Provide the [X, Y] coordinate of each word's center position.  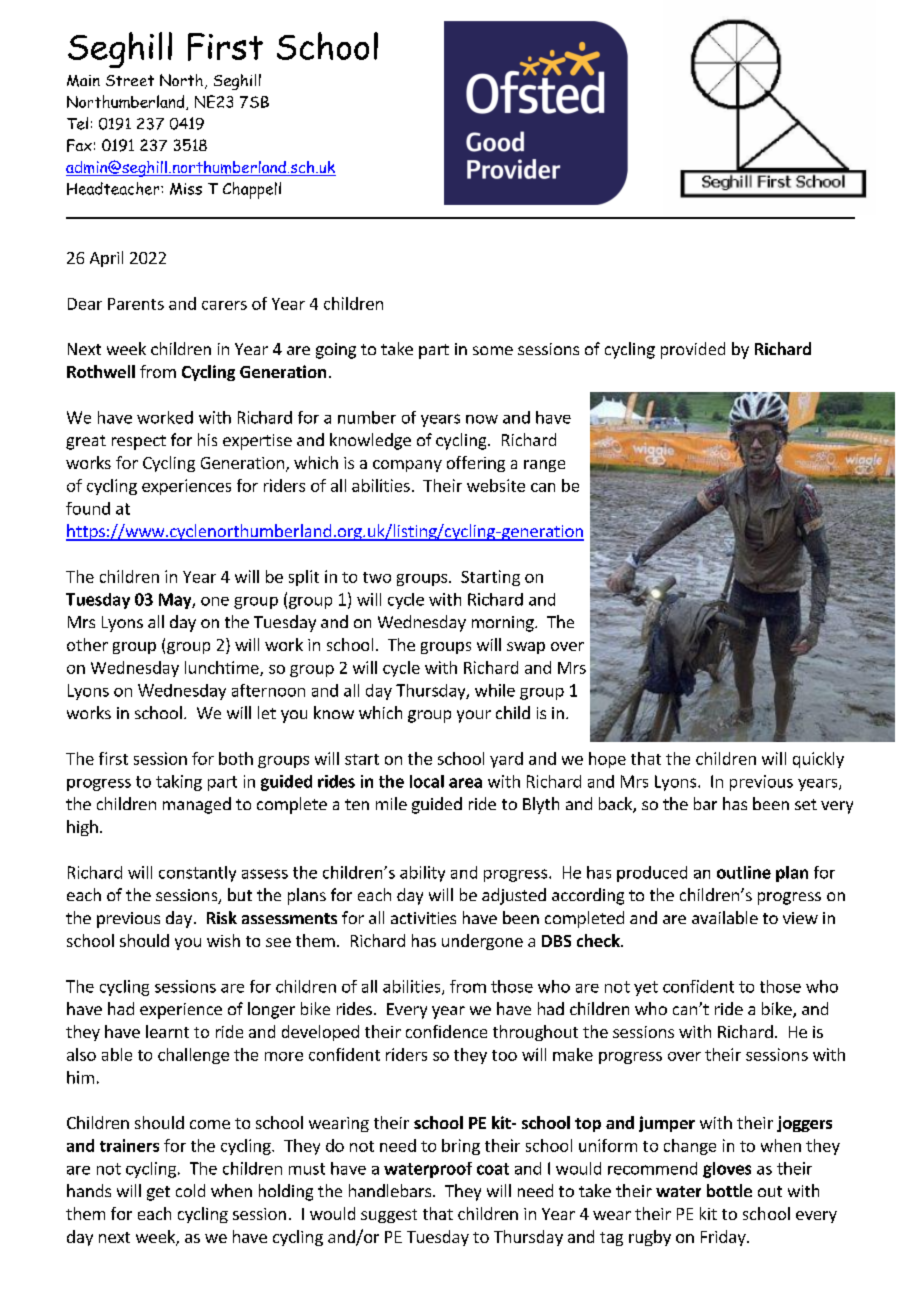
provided [693, 350]
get [158, 1193]
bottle [729, 1190]
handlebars [390, 1190]
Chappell [252, 190]
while [495, 690]
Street [130, 80]
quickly [818, 760]
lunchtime [223, 668]
